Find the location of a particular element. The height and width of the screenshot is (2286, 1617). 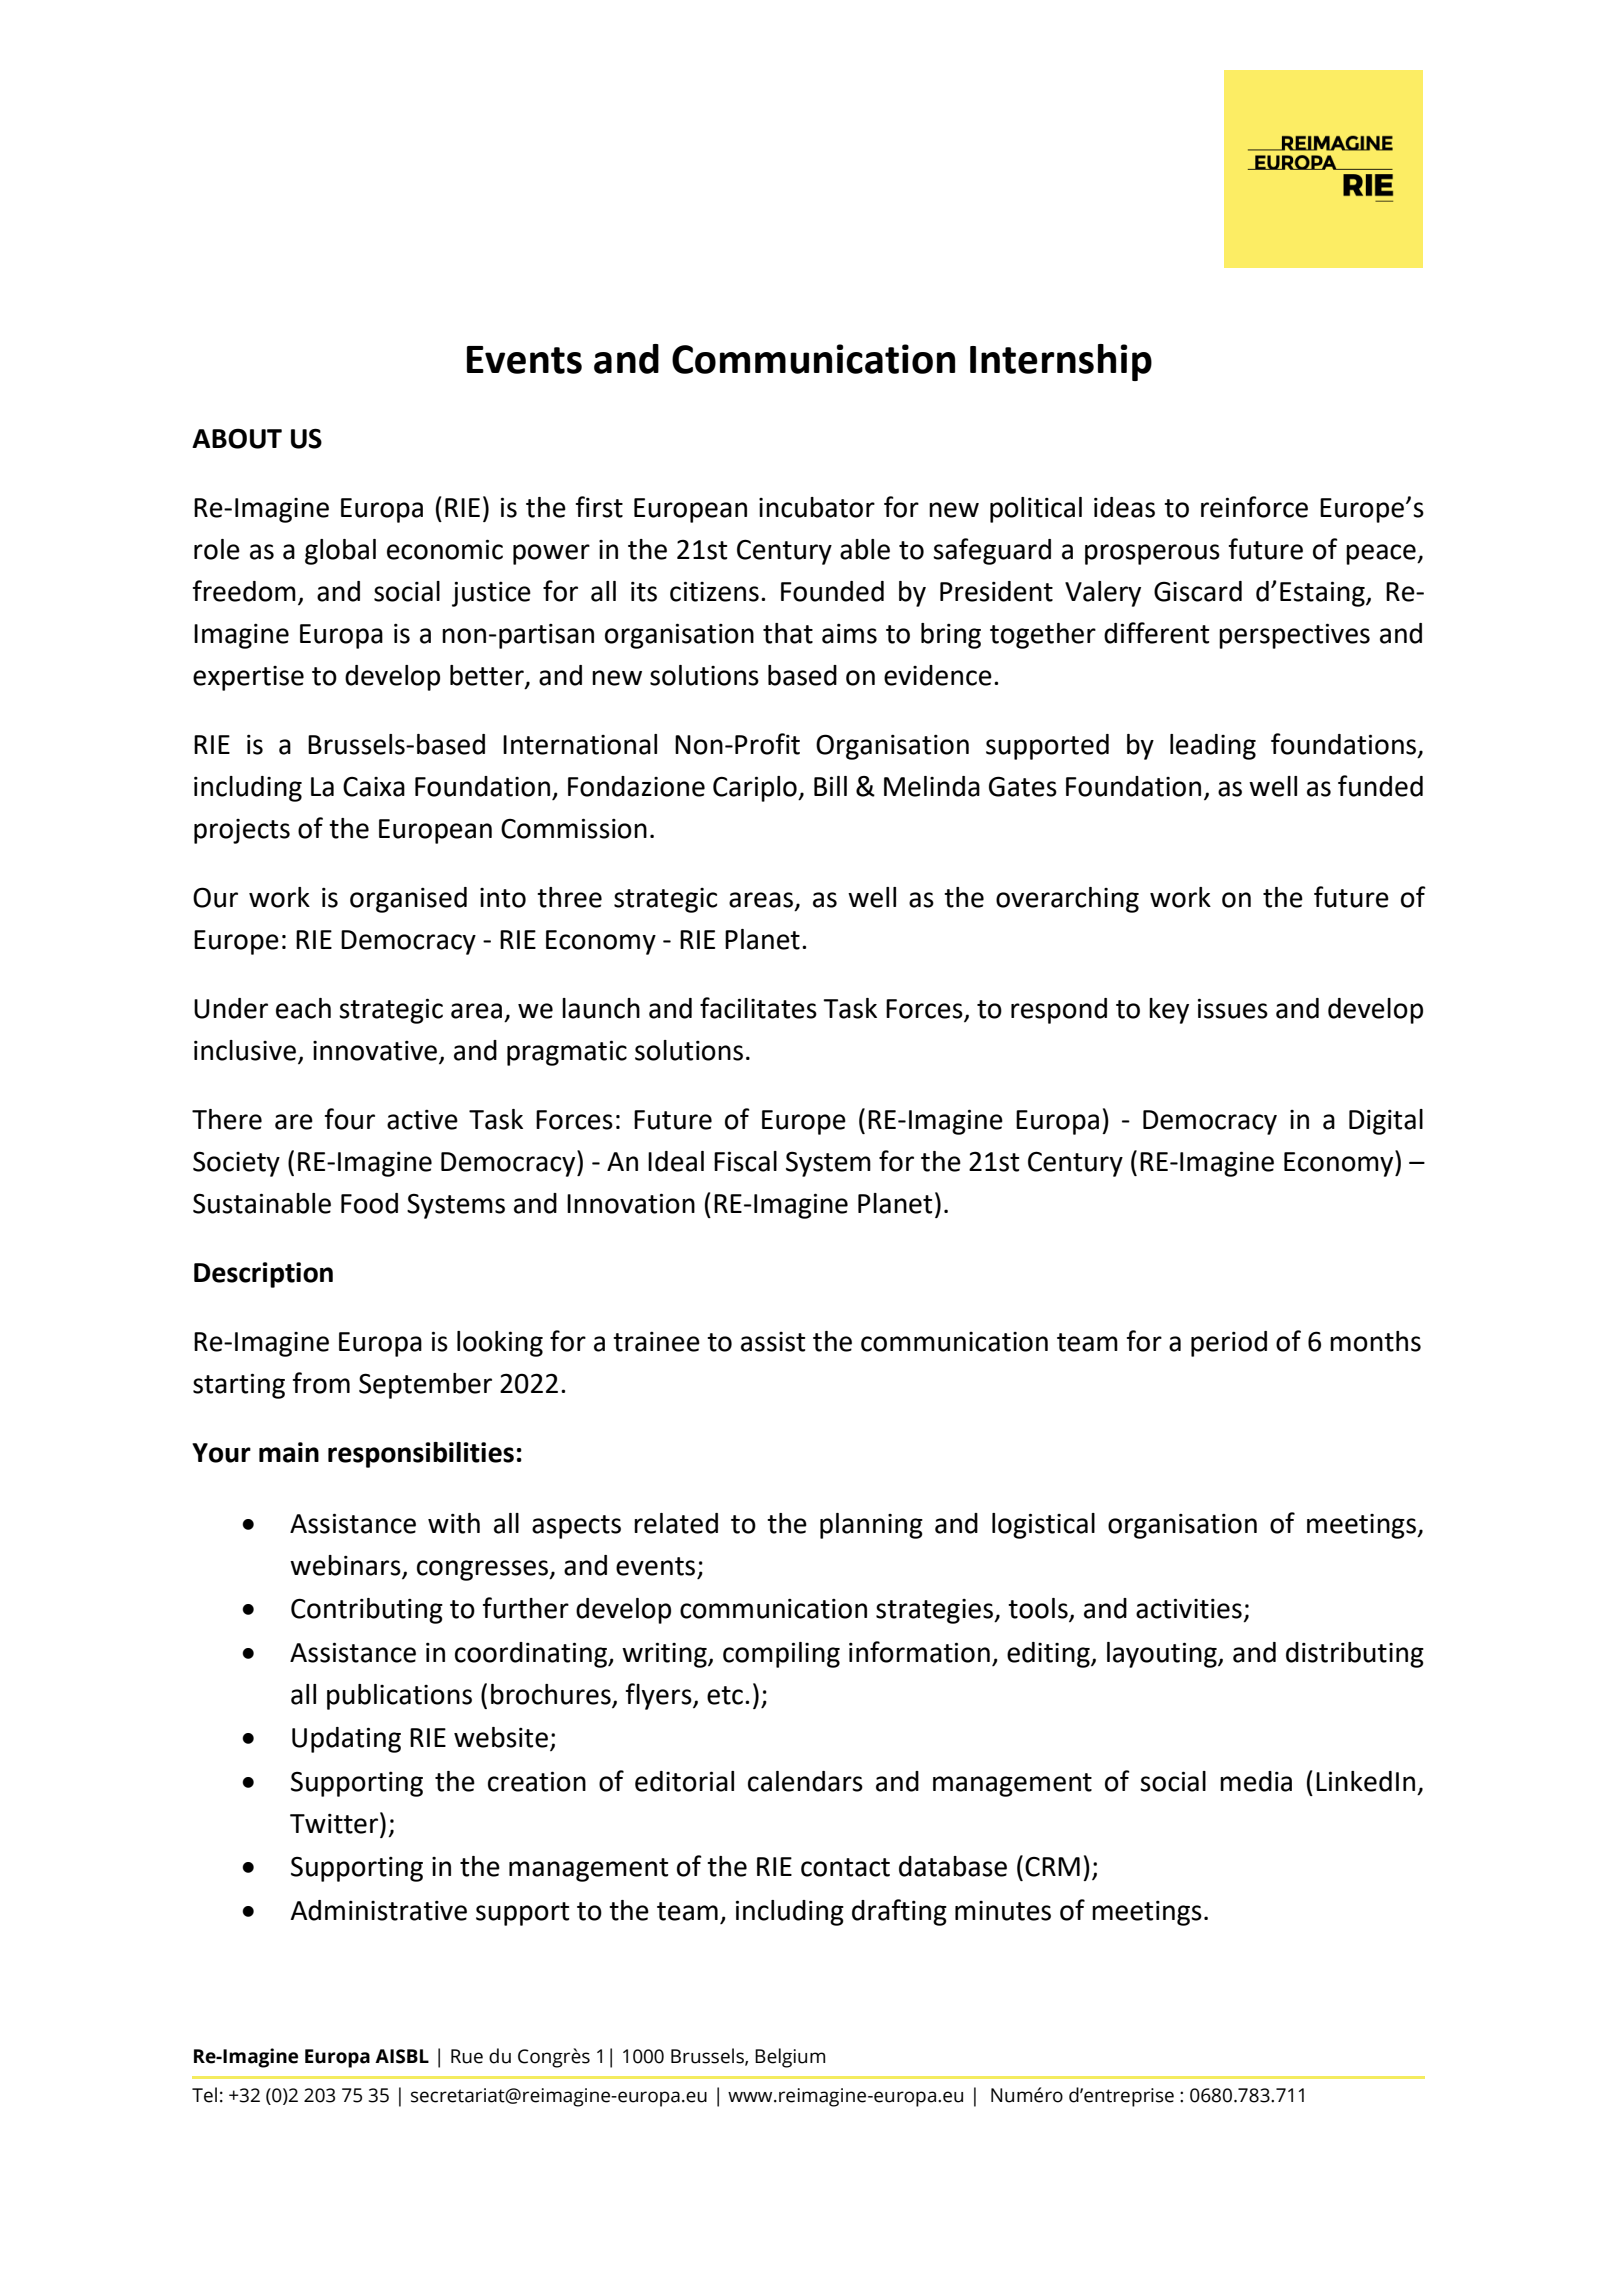

incubator is located at coordinates (817, 507).
